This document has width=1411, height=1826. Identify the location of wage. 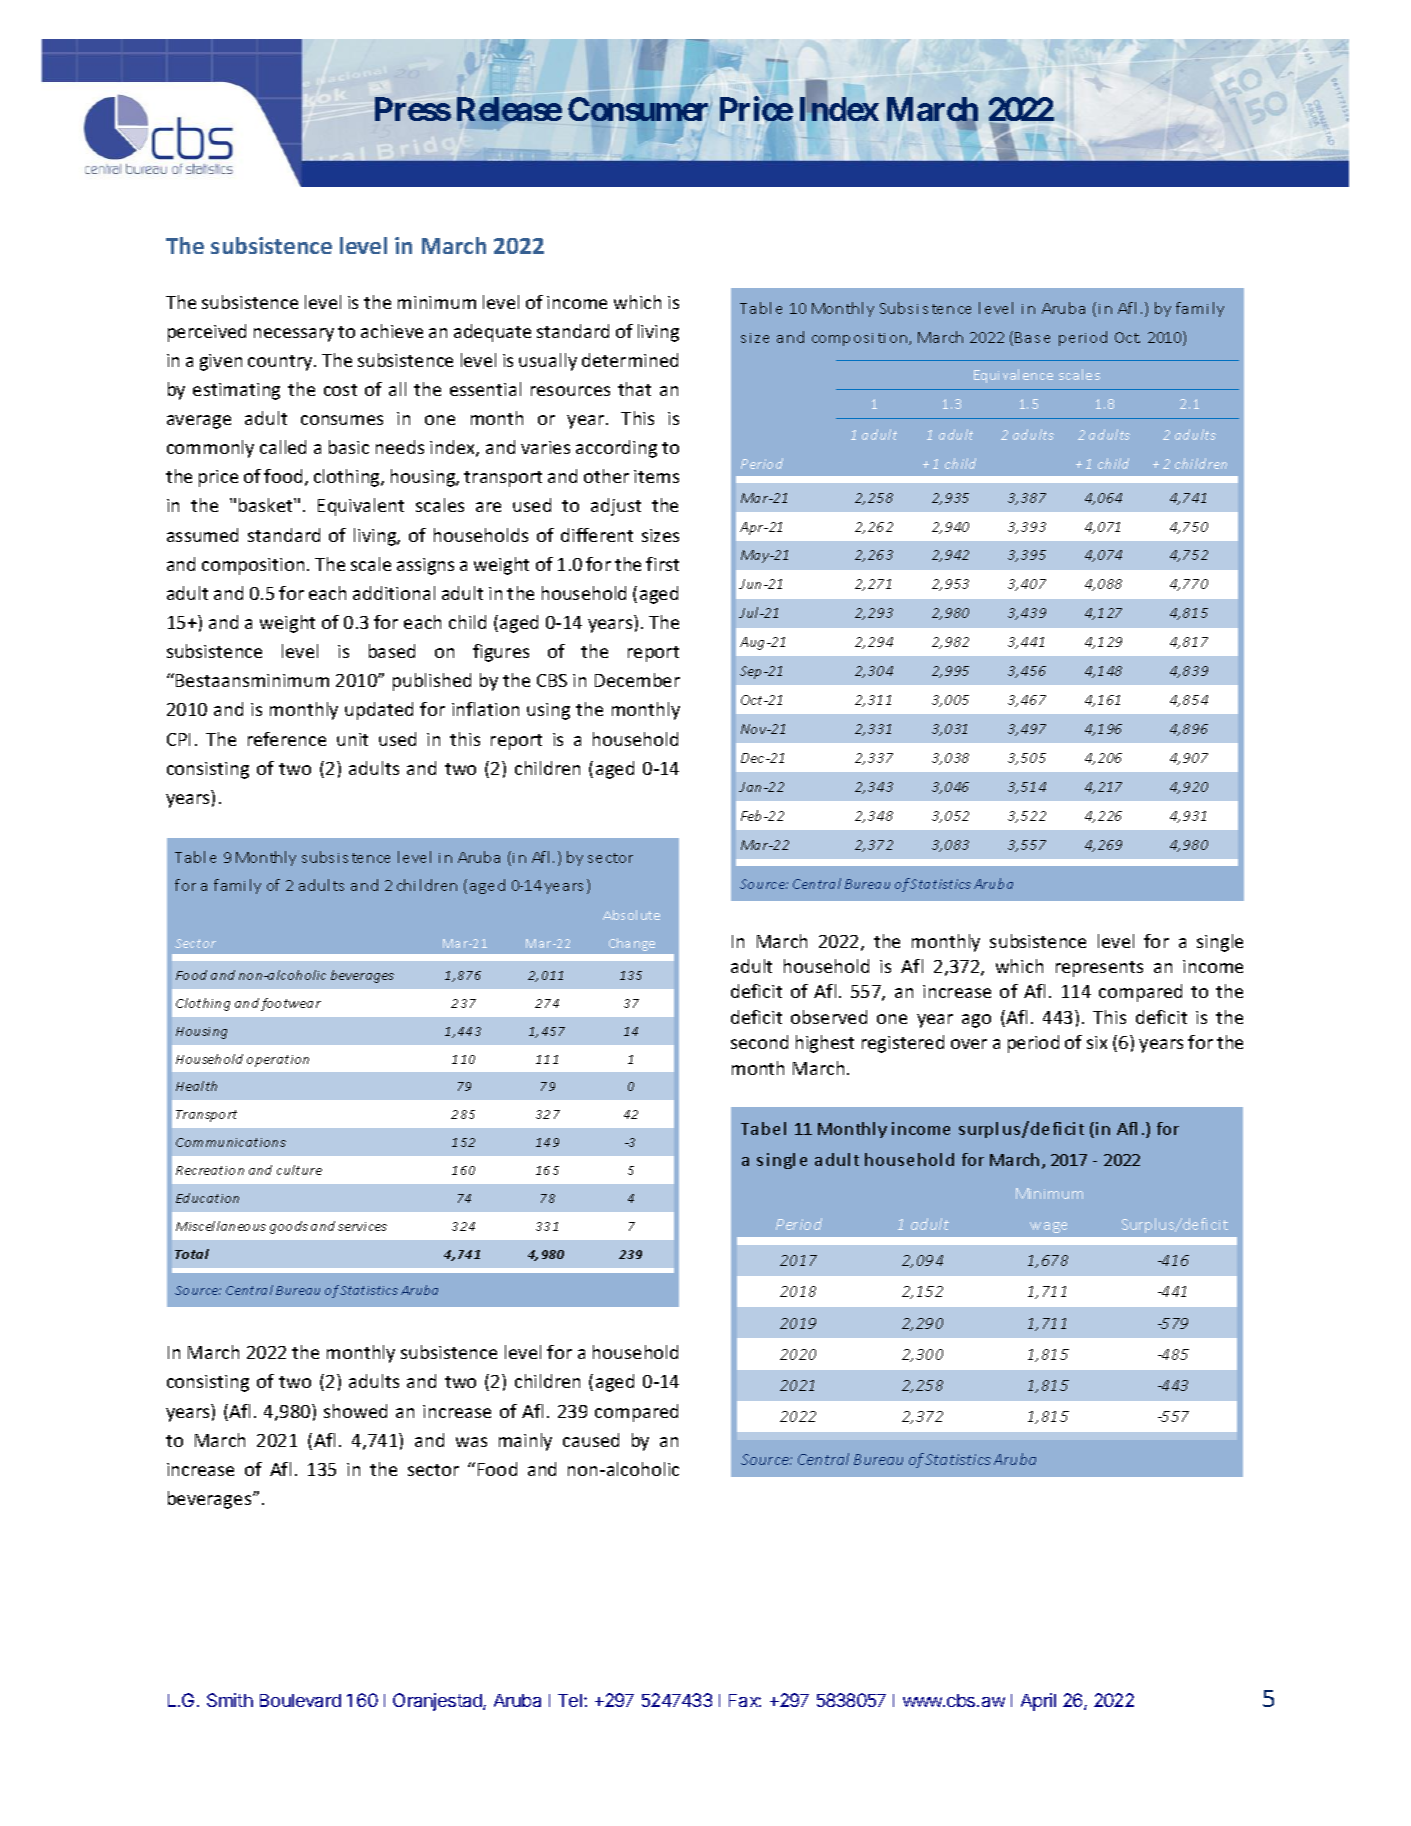
(1048, 1227).
